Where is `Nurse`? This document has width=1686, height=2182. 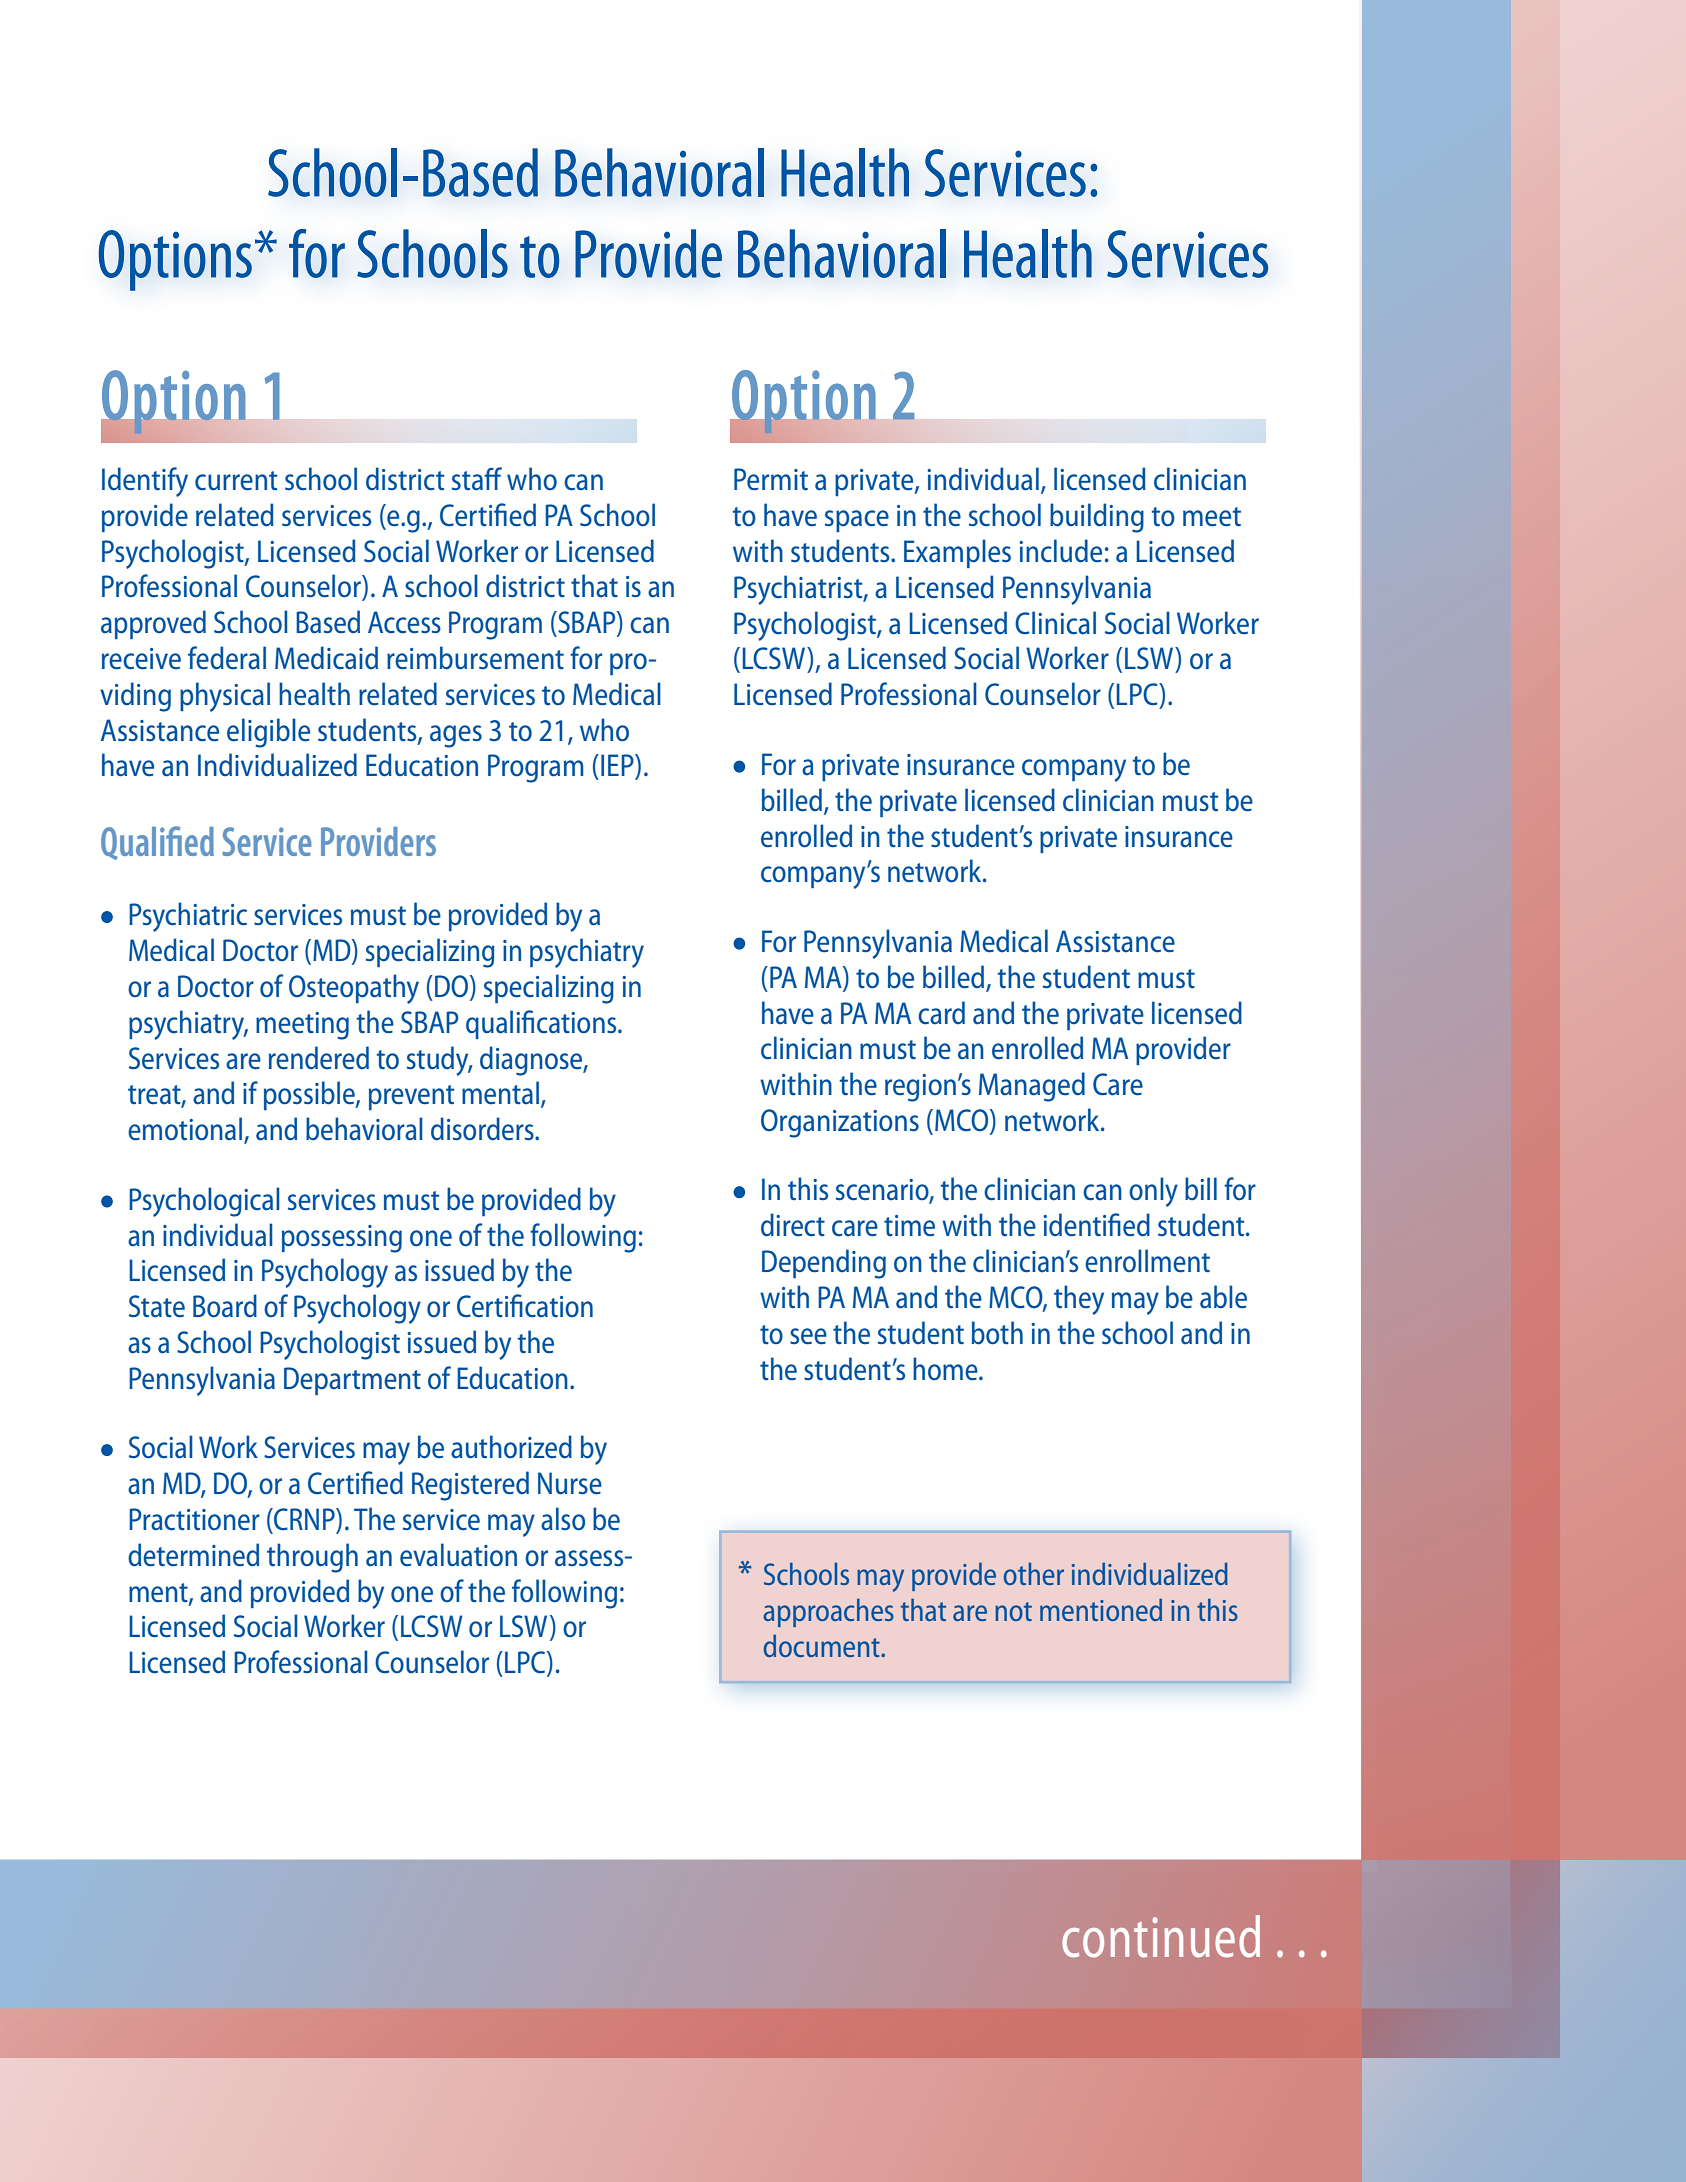
Nurse is located at coordinates (570, 1483).
